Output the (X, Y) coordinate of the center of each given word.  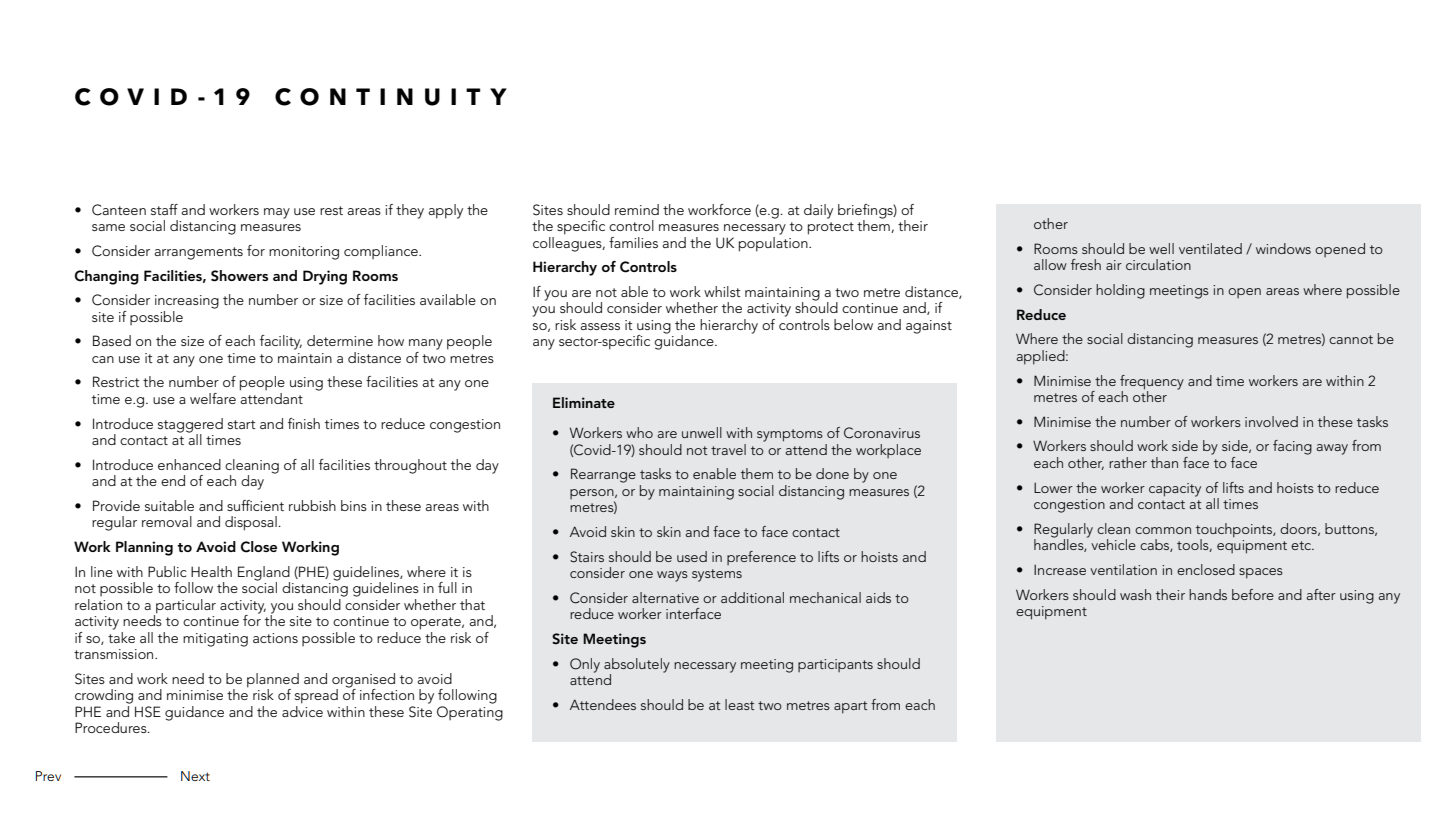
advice (302, 710)
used (692, 556)
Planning (144, 548)
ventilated (1210, 248)
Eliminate (584, 402)
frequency (1152, 383)
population (774, 243)
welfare (213, 398)
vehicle (1113, 544)
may (277, 213)
